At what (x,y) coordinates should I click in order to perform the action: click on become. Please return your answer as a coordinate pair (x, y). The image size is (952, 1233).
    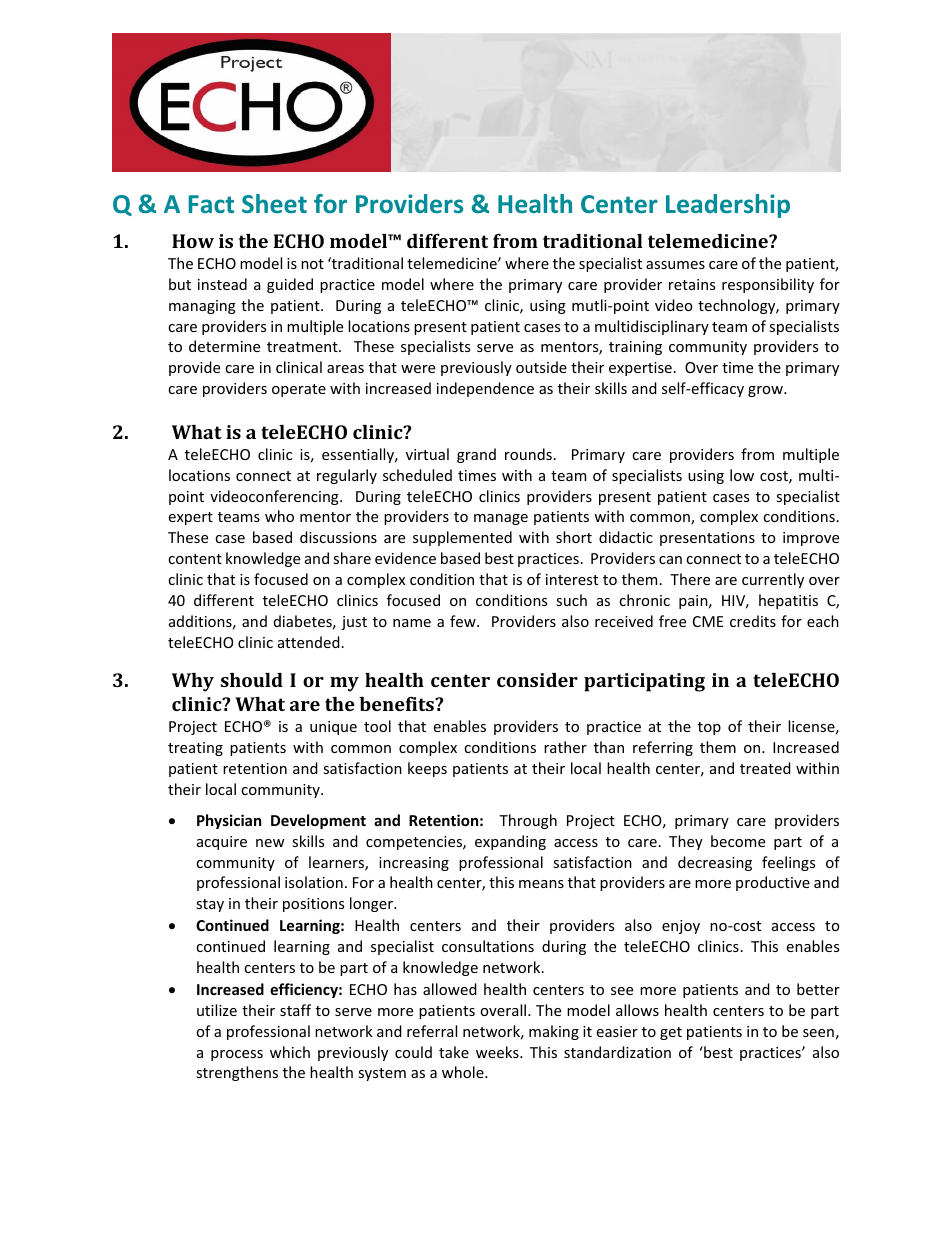
    Looking at the image, I should click on (738, 841).
